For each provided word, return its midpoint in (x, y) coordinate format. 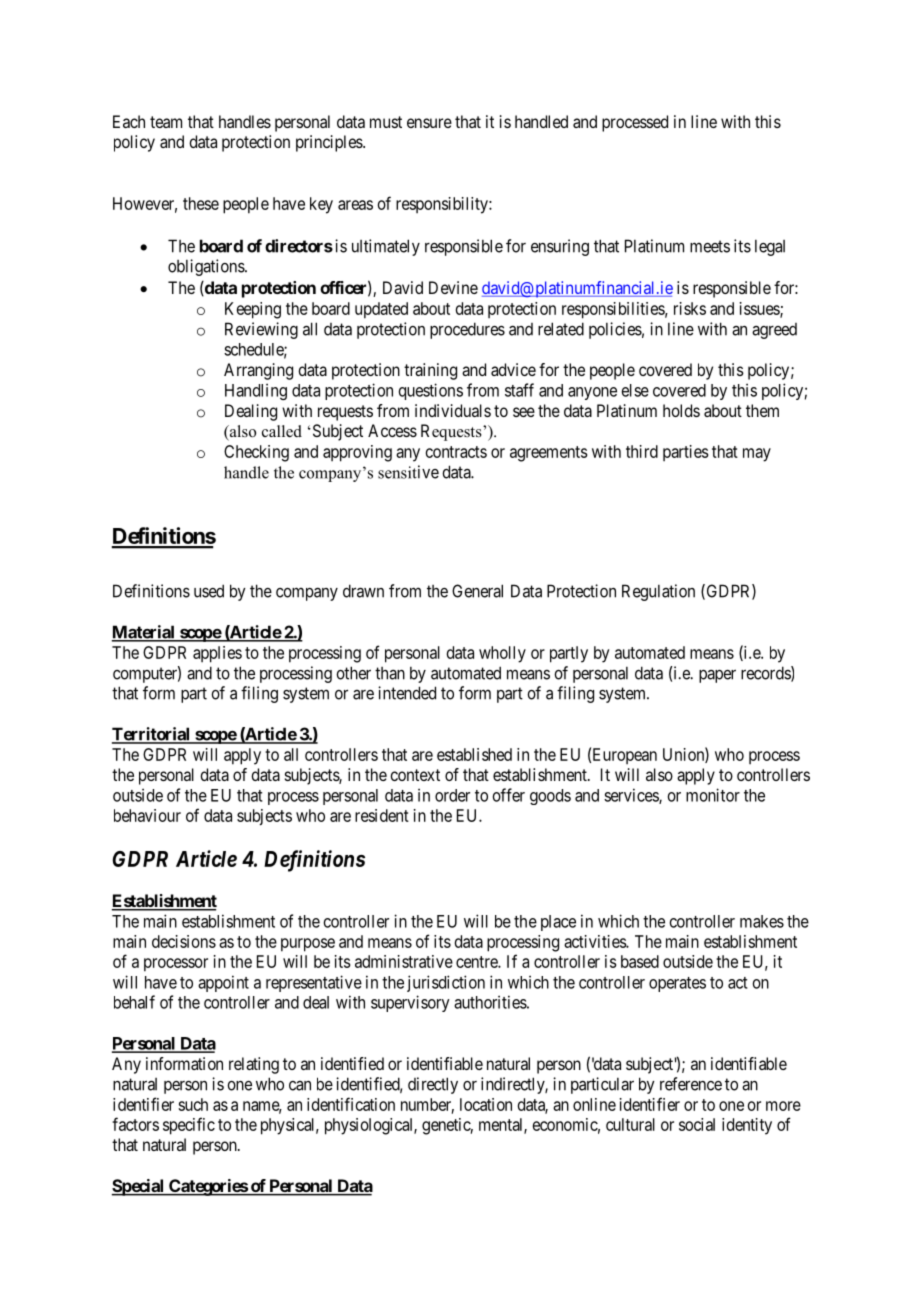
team (166, 122)
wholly (502, 654)
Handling (256, 391)
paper (717, 676)
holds (681, 410)
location (486, 1104)
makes (762, 921)
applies (217, 654)
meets (710, 246)
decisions (184, 941)
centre (477, 962)
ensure (429, 123)
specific (189, 1126)
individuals (453, 410)
